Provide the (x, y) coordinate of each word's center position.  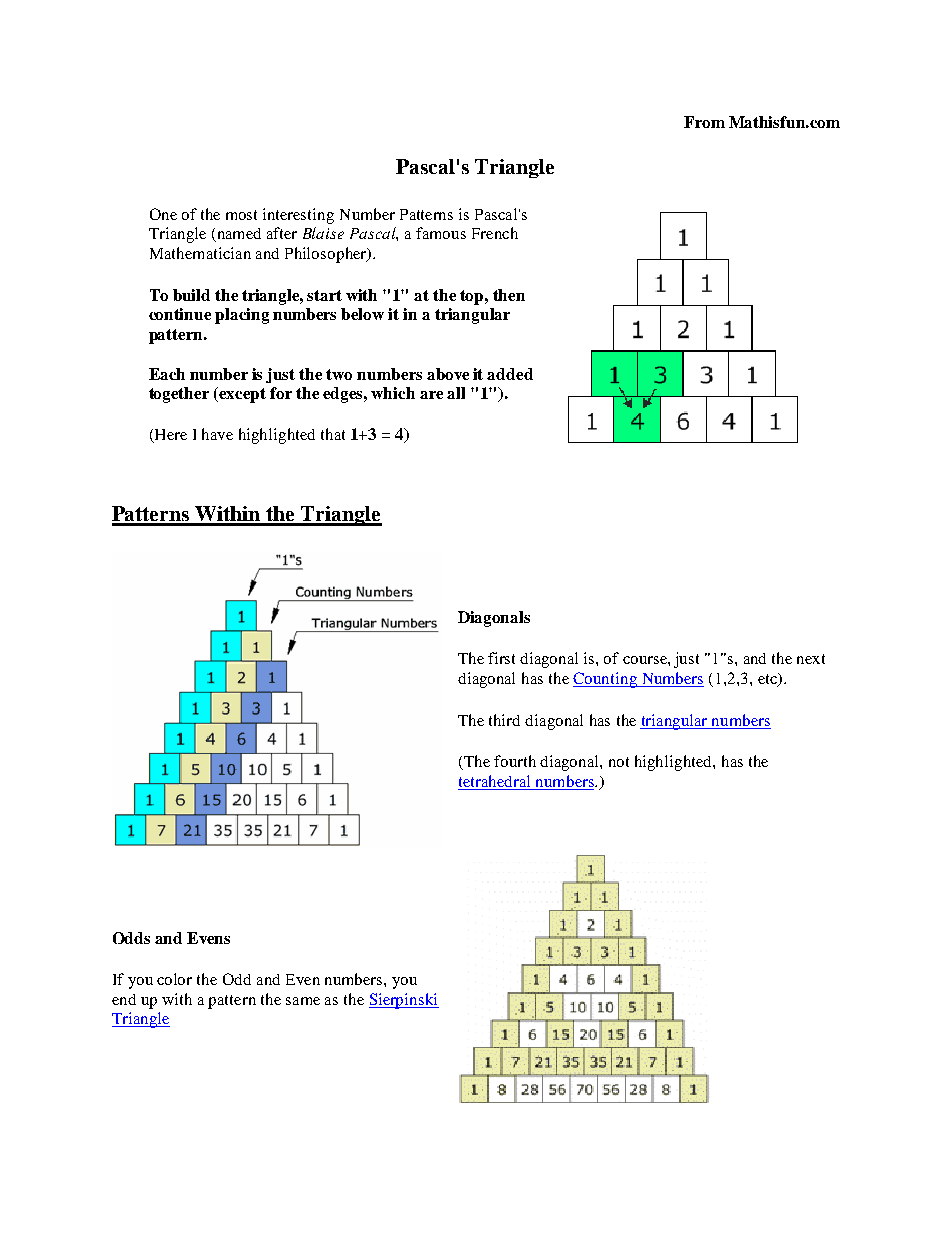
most (241, 215)
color (174, 979)
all (456, 393)
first (501, 658)
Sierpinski (404, 1001)
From (704, 122)
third (504, 720)
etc (768, 680)
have (217, 434)
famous (441, 233)
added (510, 374)
